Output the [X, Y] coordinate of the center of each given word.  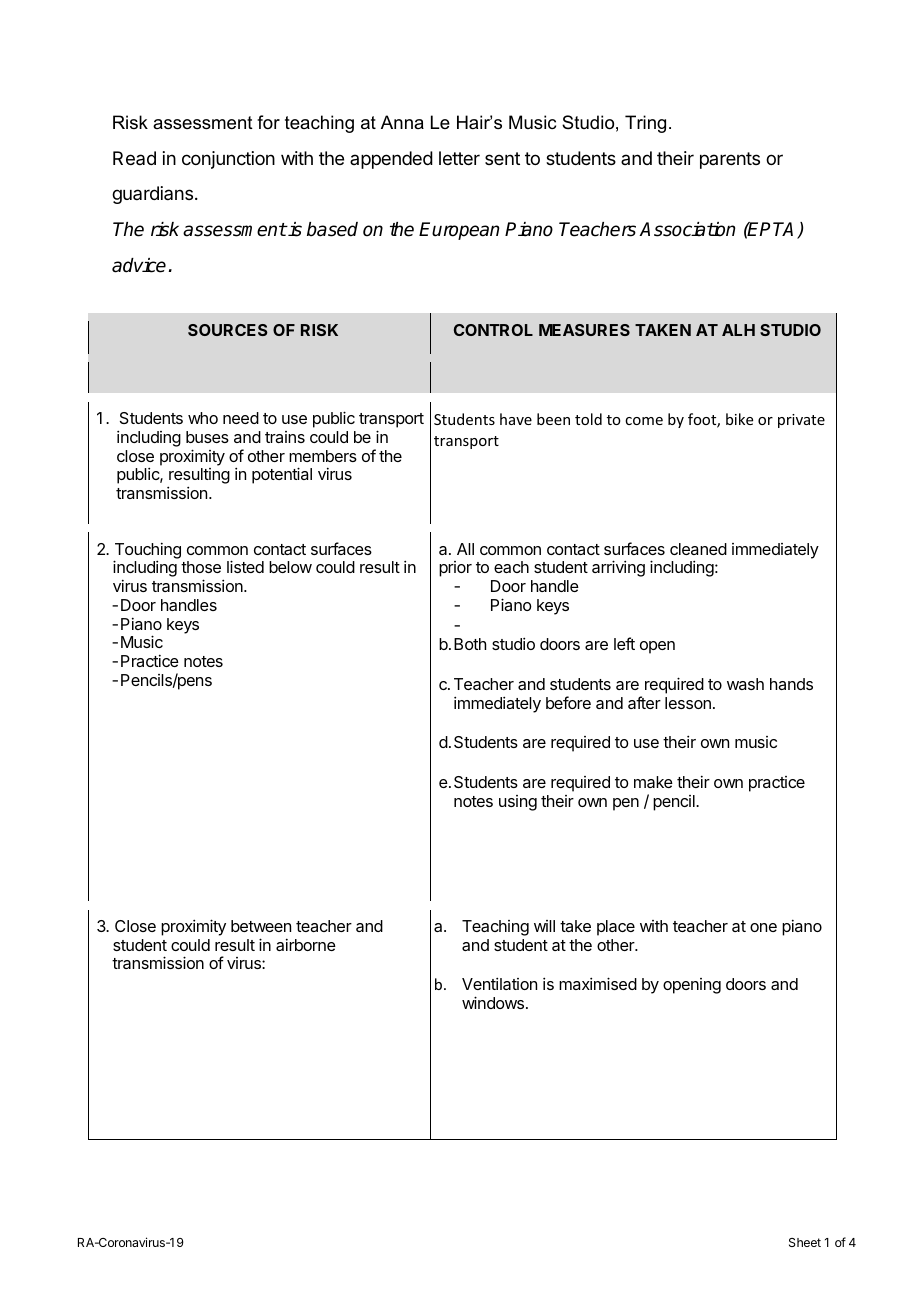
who [203, 418]
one [763, 927]
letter [459, 158]
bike [739, 419]
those [201, 567]
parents [730, 160]
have [516, 419]
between [261, 926]
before [568, 702]
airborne [306, 944]
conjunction [228, 160]
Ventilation [499, 983]
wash [745, 684]
